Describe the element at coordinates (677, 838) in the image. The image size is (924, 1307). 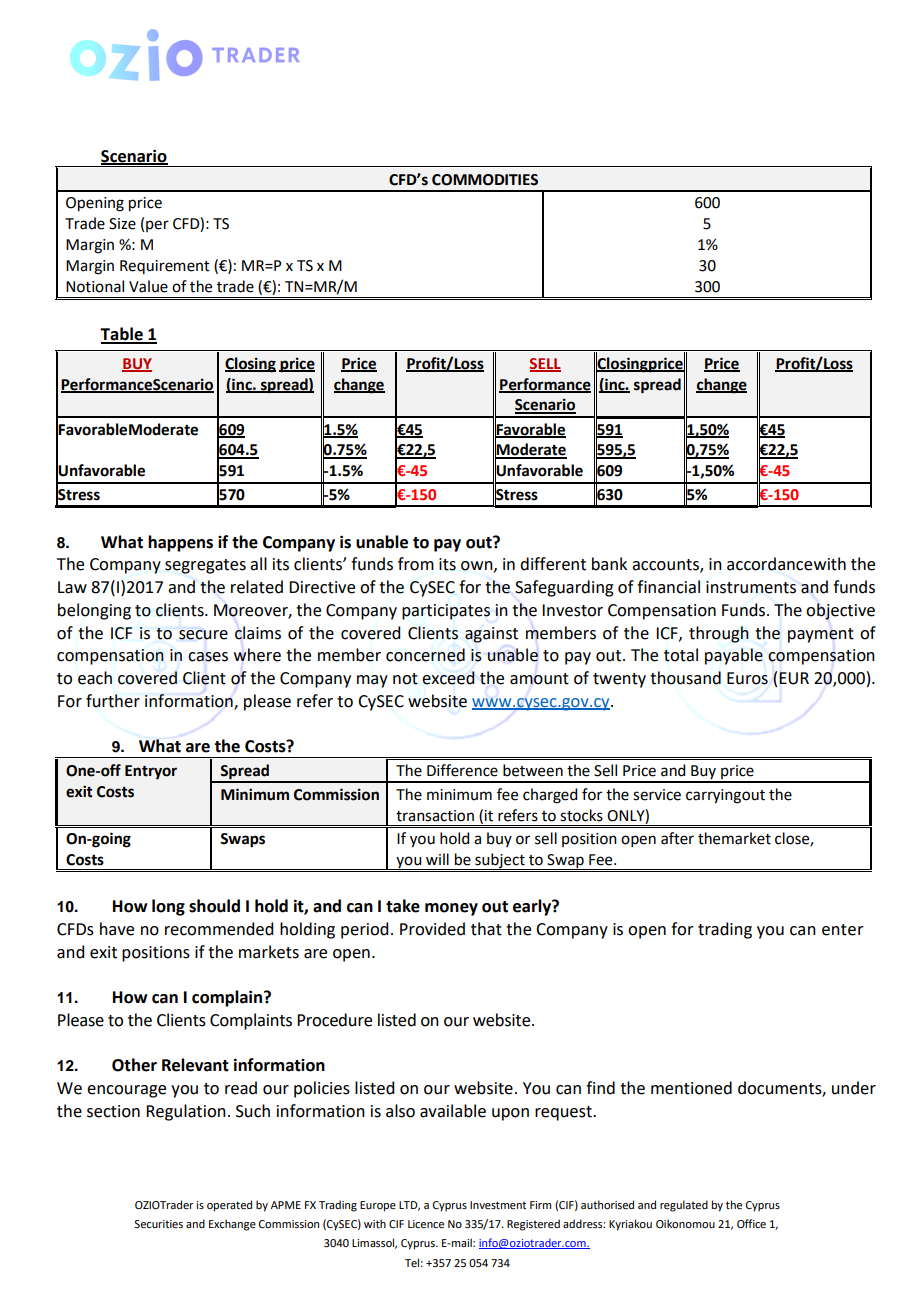
I see `after` at that location.
